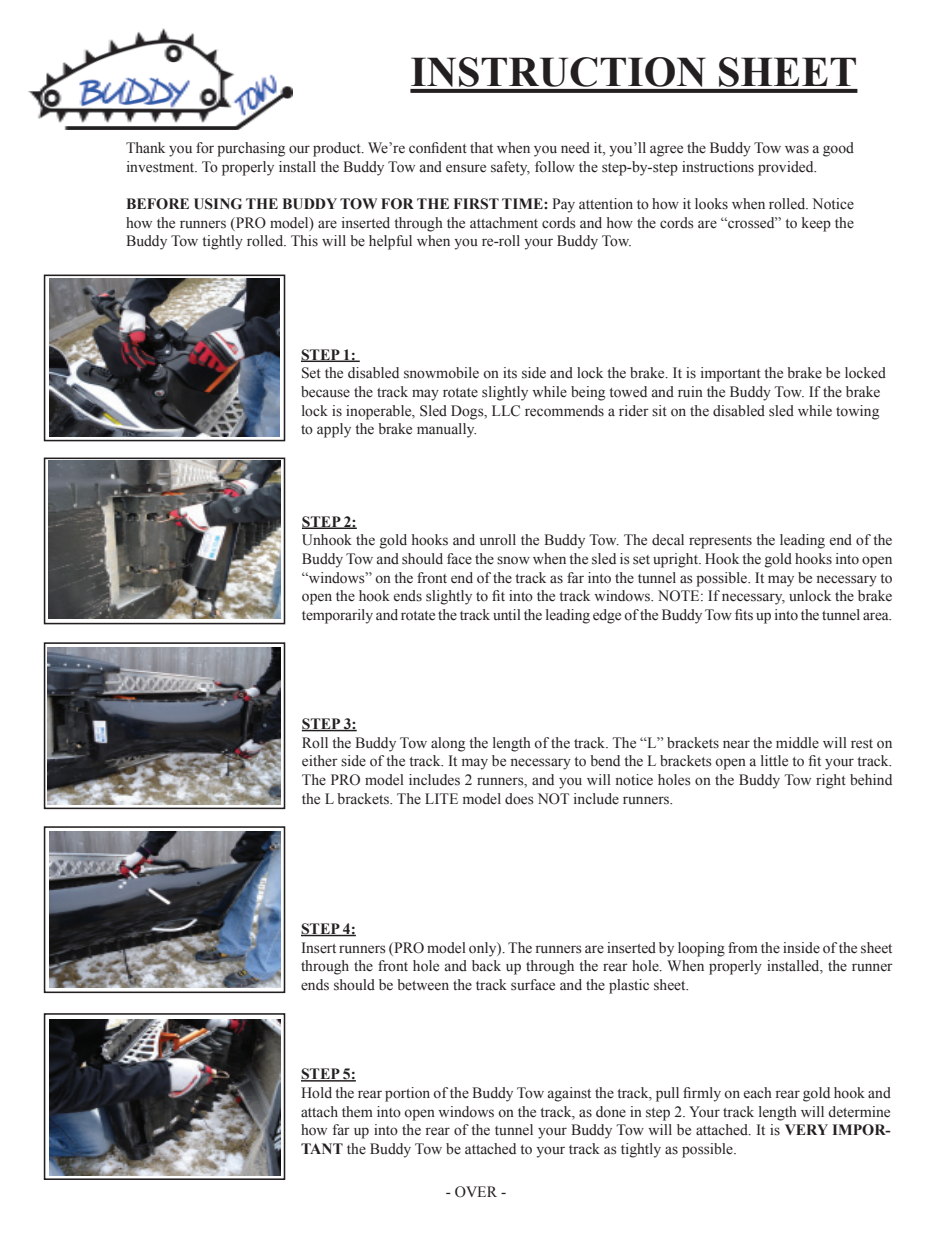 Image resolution: width=952 pixels, height=1233 pixels. I want to click on Hold, so click(316, 1093).
